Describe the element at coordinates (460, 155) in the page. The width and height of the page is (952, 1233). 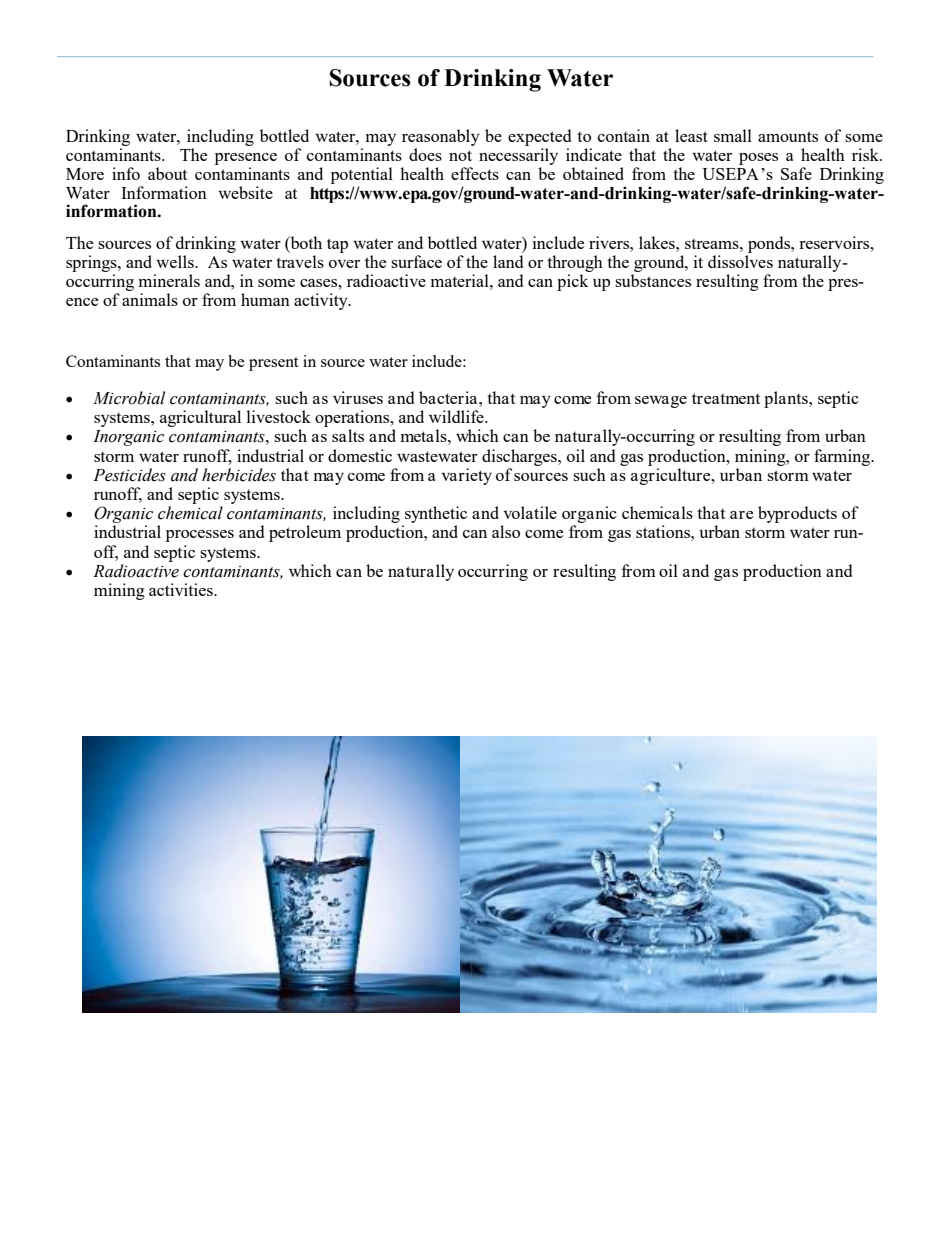
I see `not` at that location.
